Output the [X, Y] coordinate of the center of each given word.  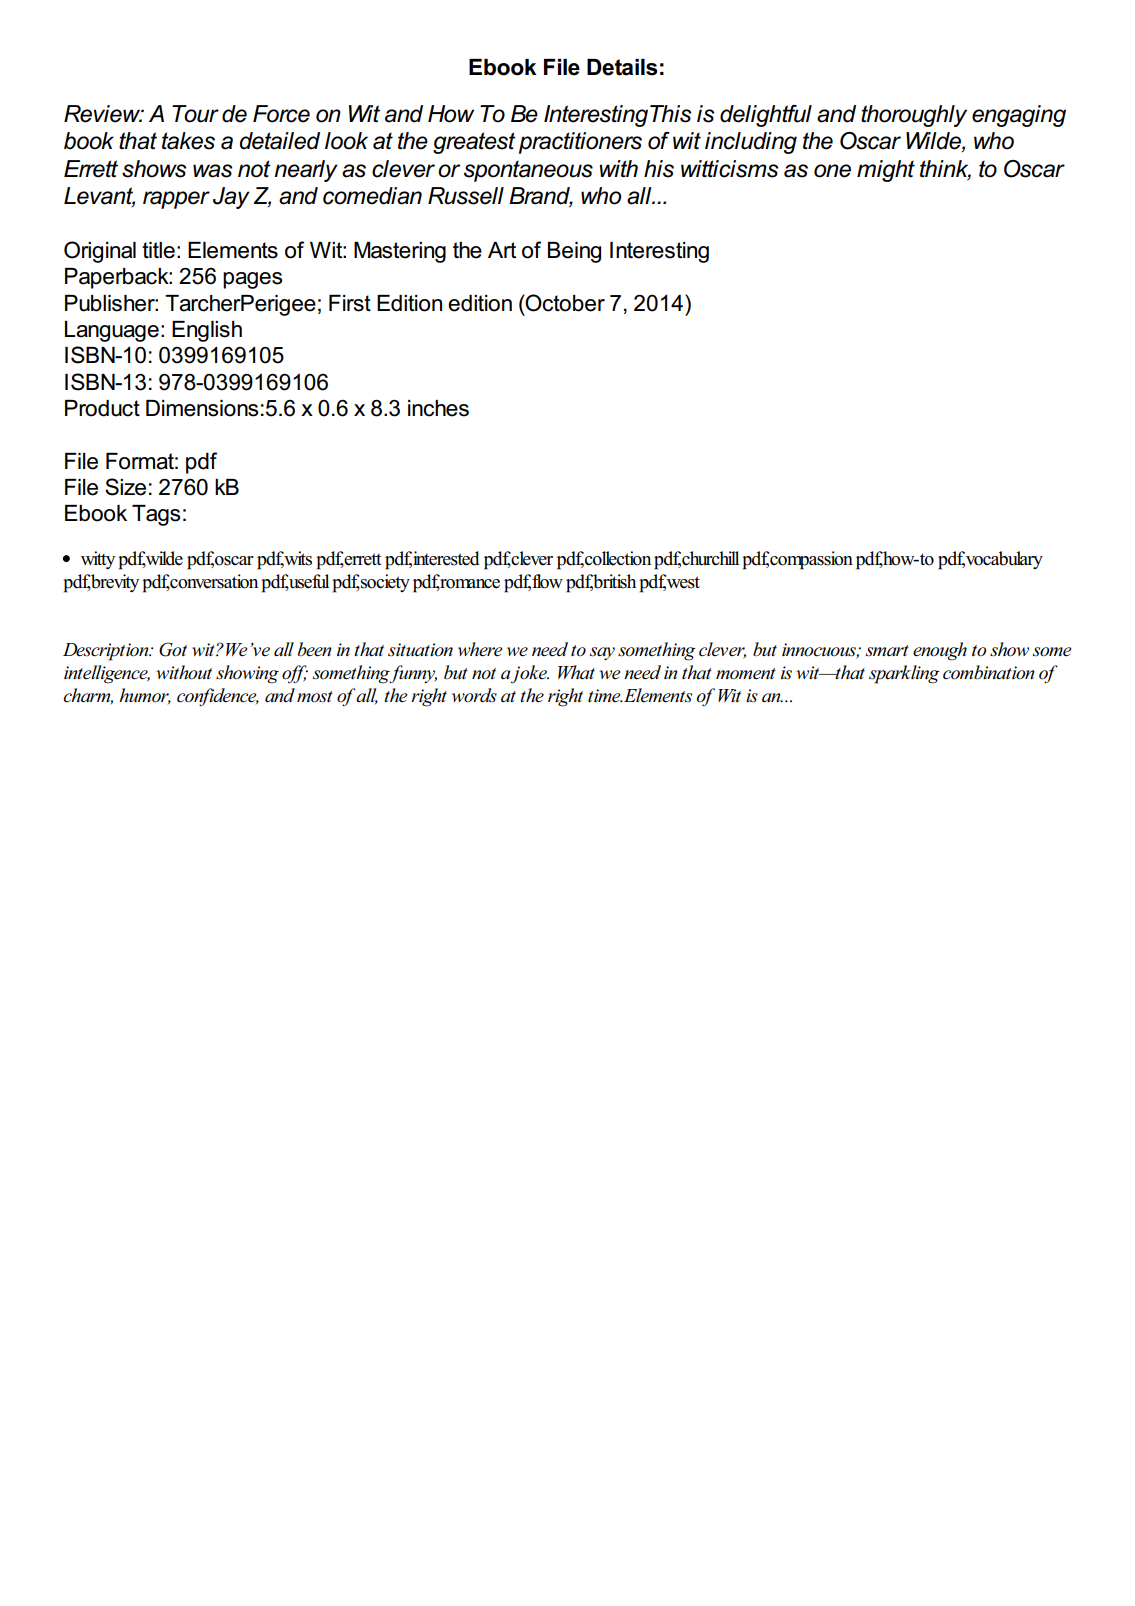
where [480, 649]
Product [102, 408]
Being [574, 252]
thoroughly [914, 116]
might [886, 171]
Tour [195, 114]
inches [438, 408]
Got [173, 649]
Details [622, 67]
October [564, 303]
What [576, 672]
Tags [156, 515]
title [158, 250]
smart [887, 650]
